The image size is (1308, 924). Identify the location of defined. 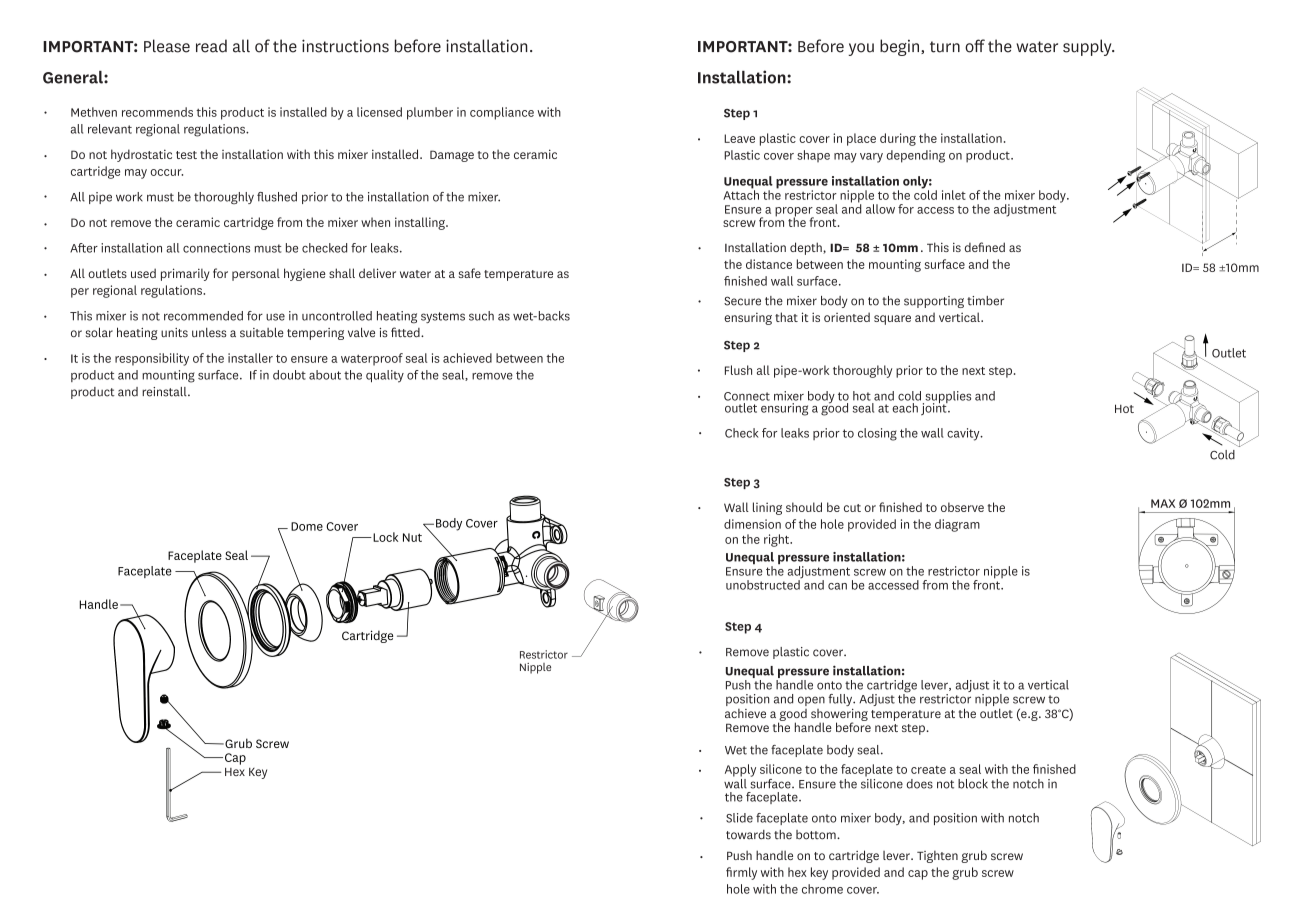
(985, 247).
